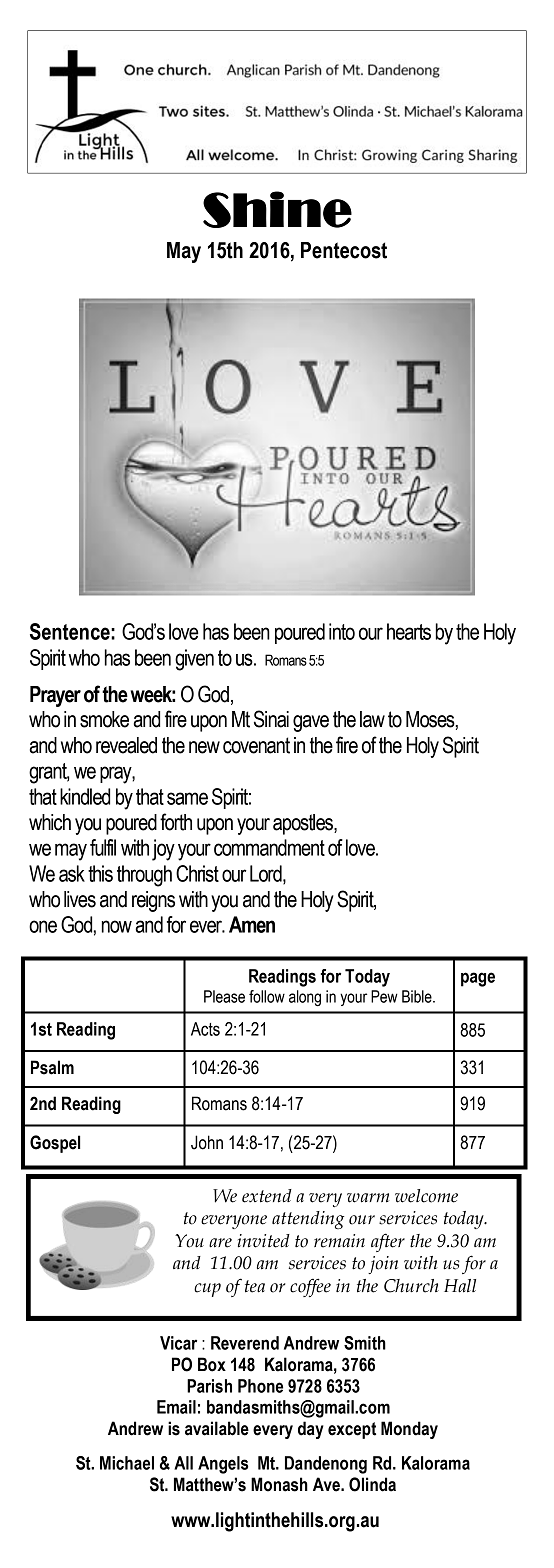 Image resolution: width=554 pixels, height=1568 pixels. I want to click on follow, so click(267, 996).
